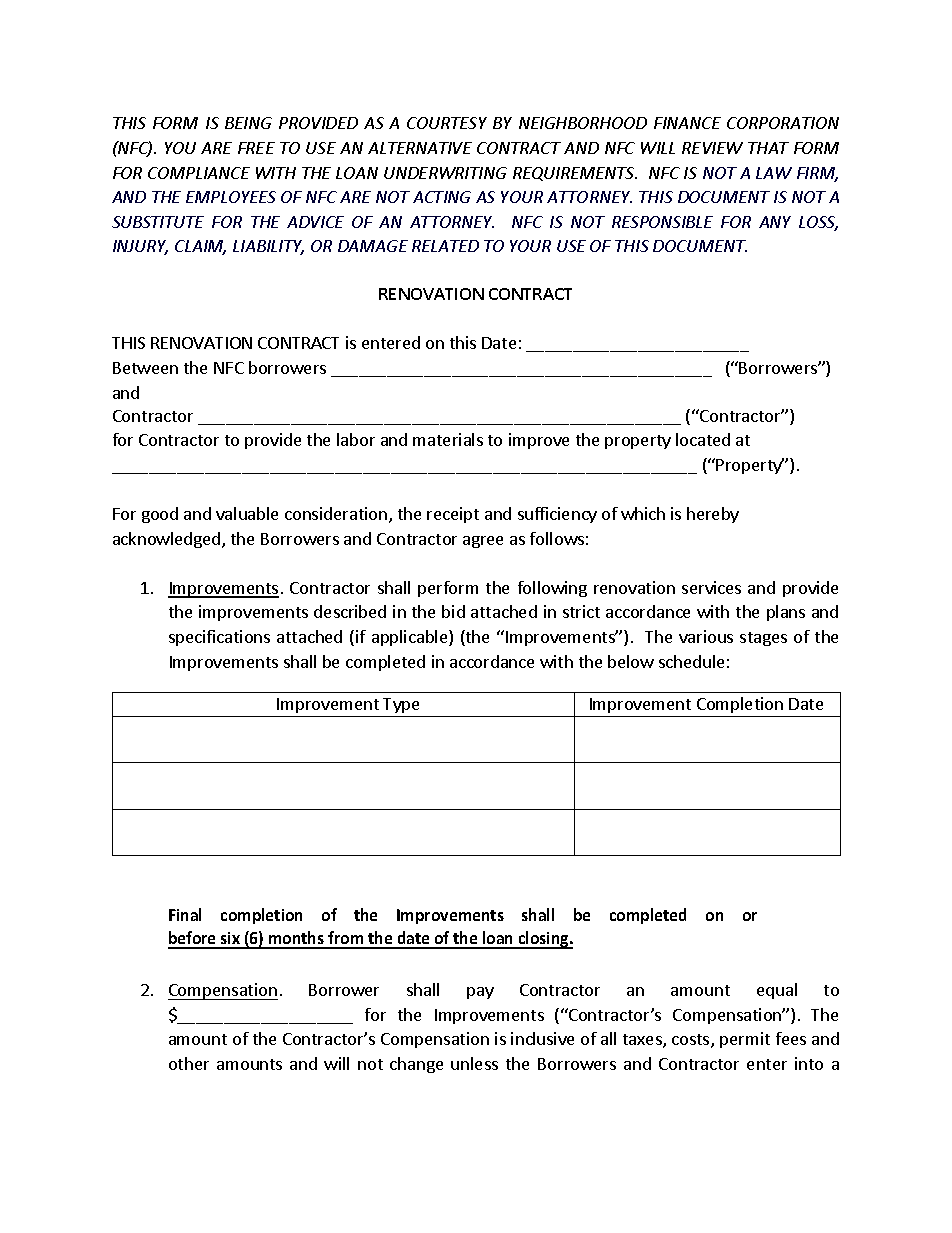 The width and height of the screenshot is (952, 1233). Describe the element at coordinates (745, 1040) in the screenshot. I see `permit` at that location.
